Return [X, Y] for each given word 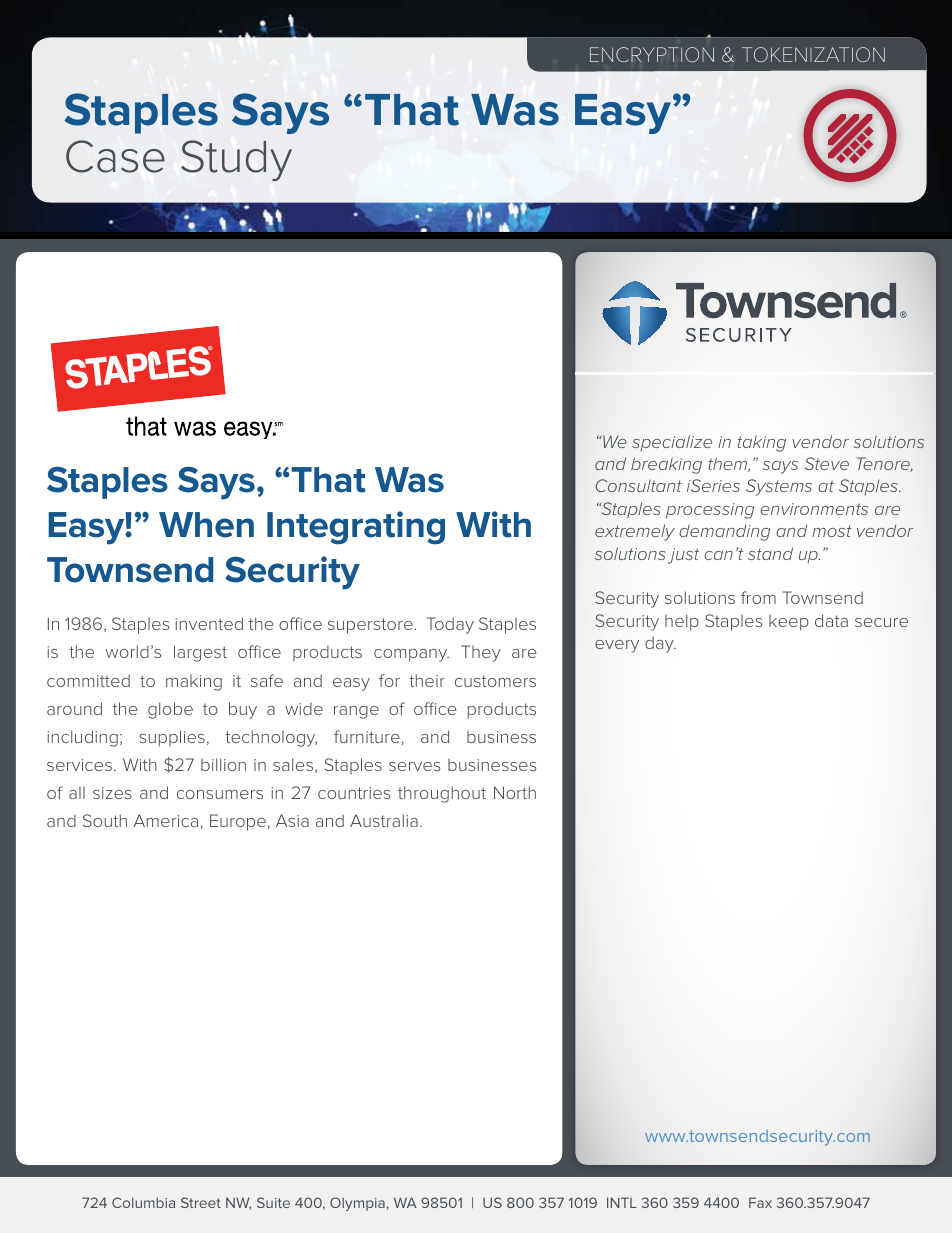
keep [789, 623]
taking [762, 443]
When [206, 525]
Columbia [143, 1202]
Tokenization [813, 54]
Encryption [652, 54]
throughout [442, 794]
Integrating [356, 528]
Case [115, 156]
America [166, 820]
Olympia [357, 1204]
